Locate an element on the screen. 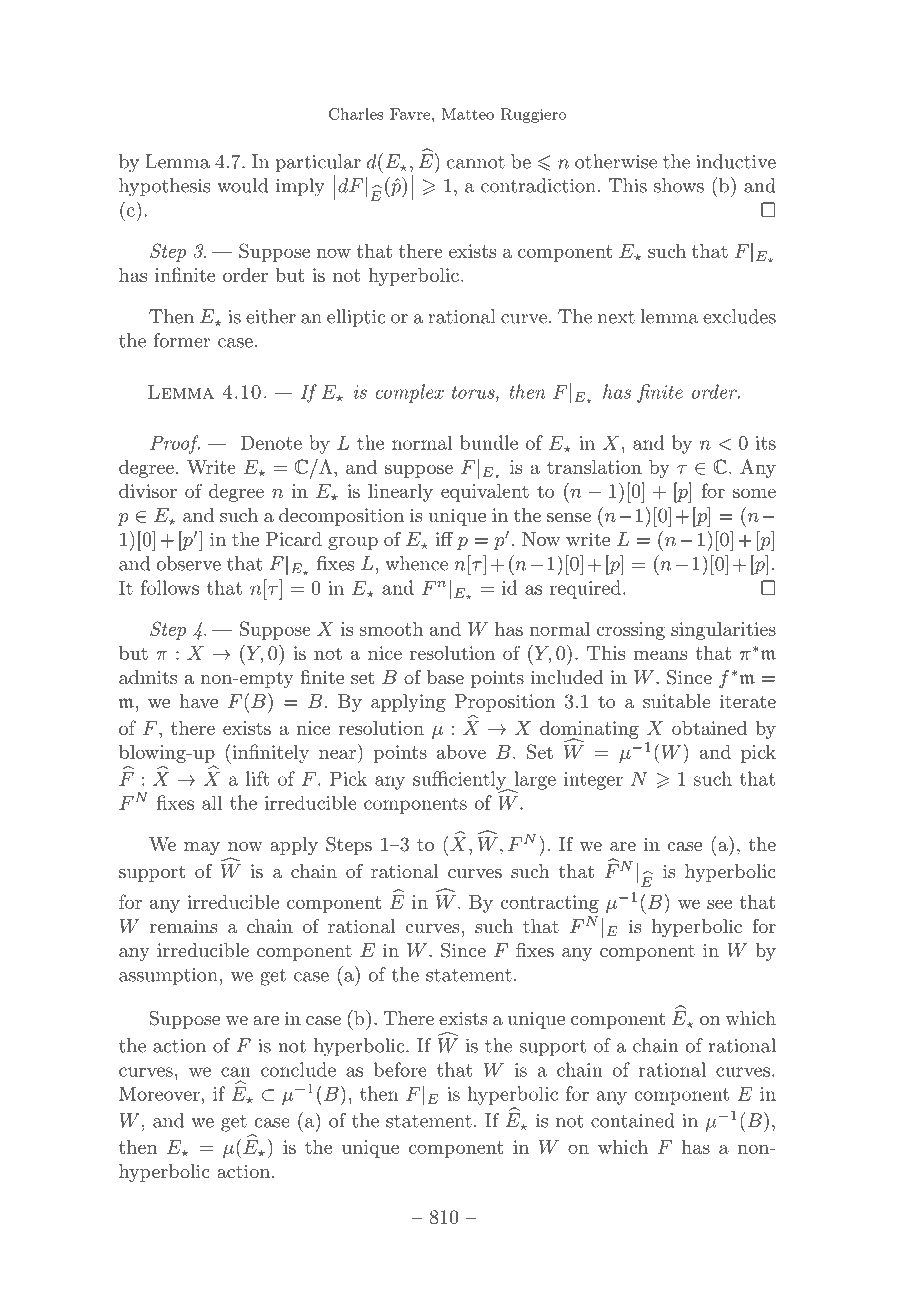 The height and width of the screenshot is (1316, 915). singularities is located at coordinates (723, 631).
